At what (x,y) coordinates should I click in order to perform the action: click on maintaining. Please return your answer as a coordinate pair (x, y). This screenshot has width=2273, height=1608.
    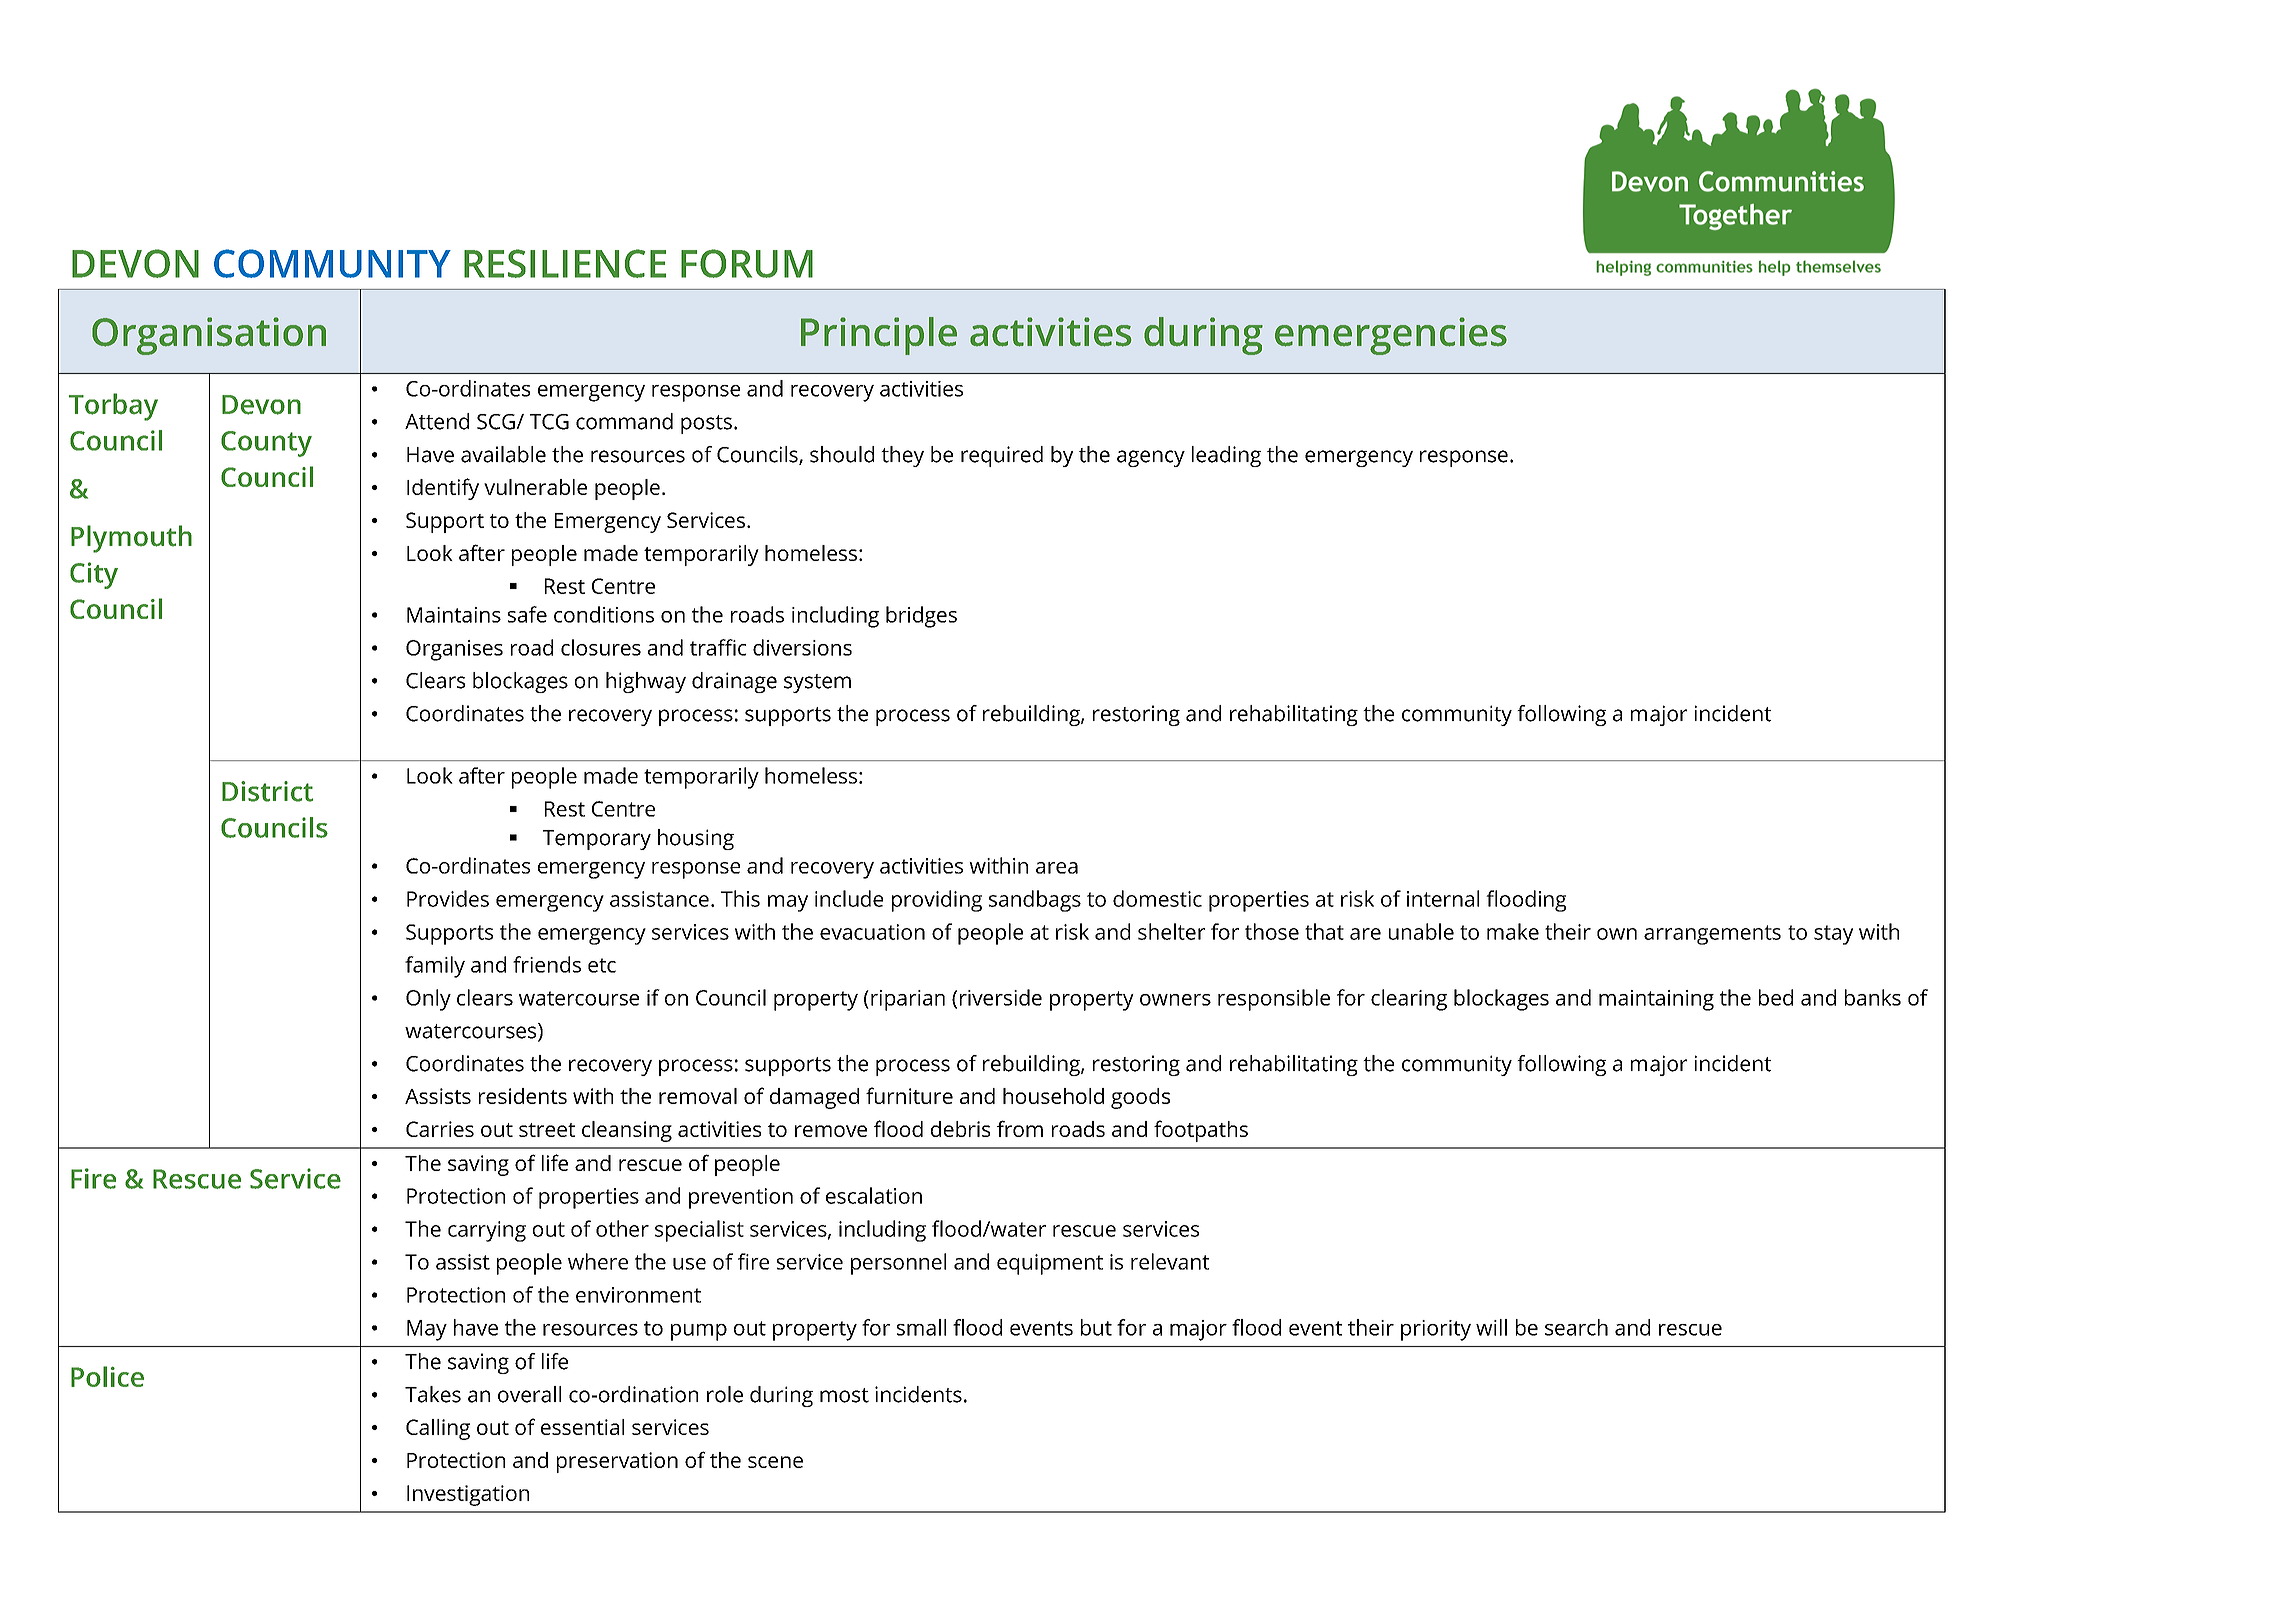
    Looking at the image, I should click on (1656, 1000).
